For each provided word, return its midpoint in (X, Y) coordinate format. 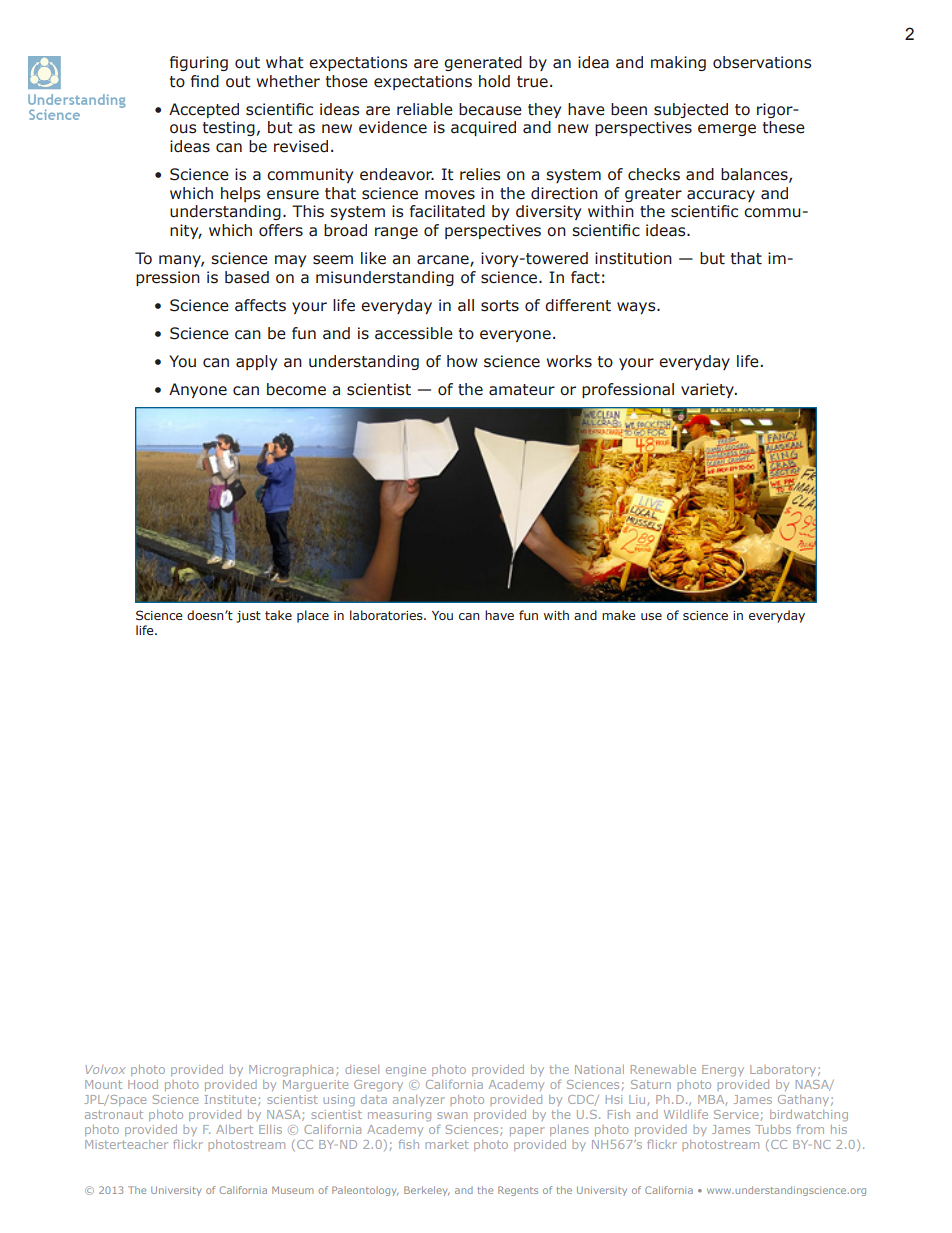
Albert (234, 1129)
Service (736, 1114)
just (248, 617)
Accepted (204, 110)
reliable (425, 109)
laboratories (387, 615)
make (618, 615)
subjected (691, 110)
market (447, 1144)
